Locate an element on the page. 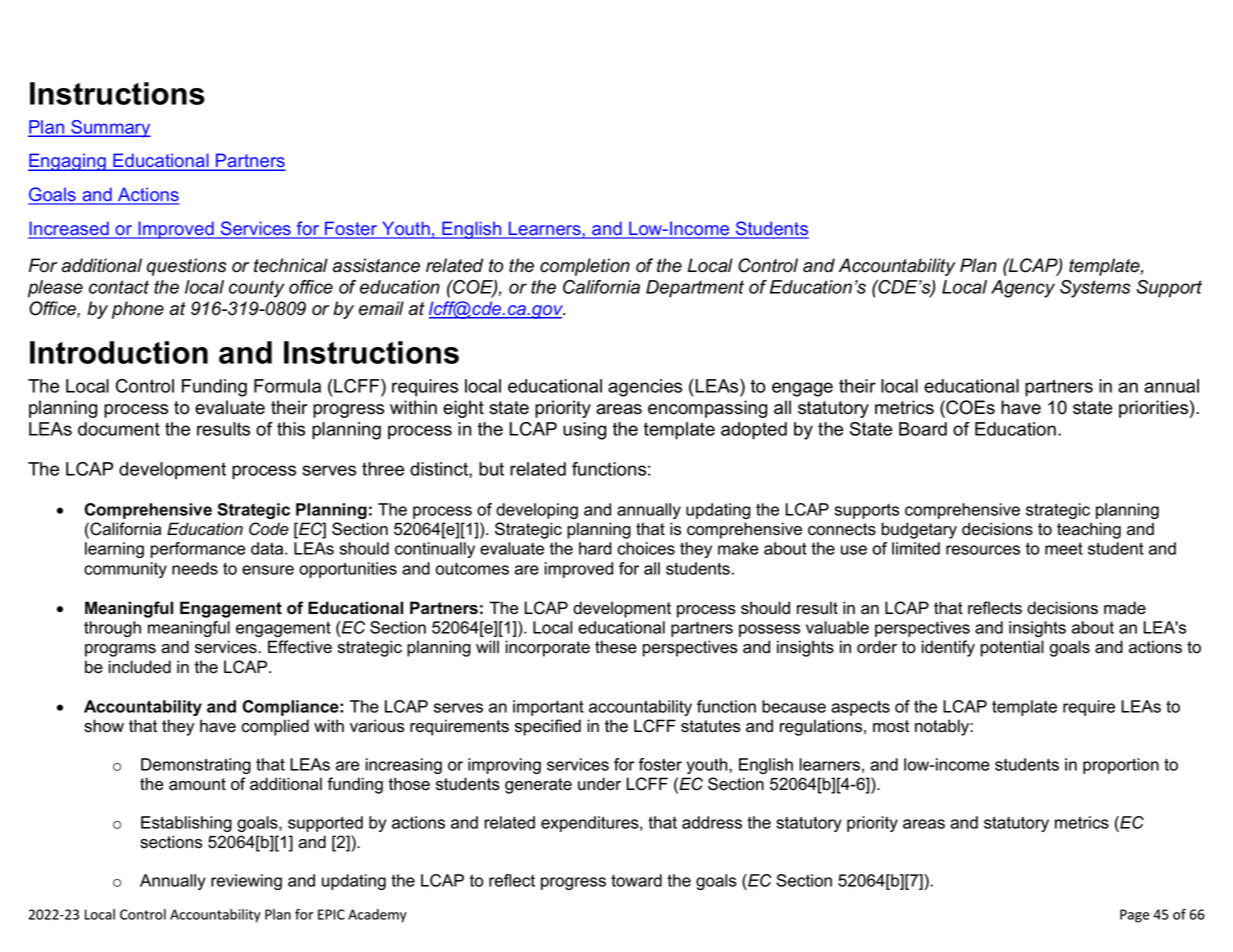  resources is located at coordinates (983, 550).
